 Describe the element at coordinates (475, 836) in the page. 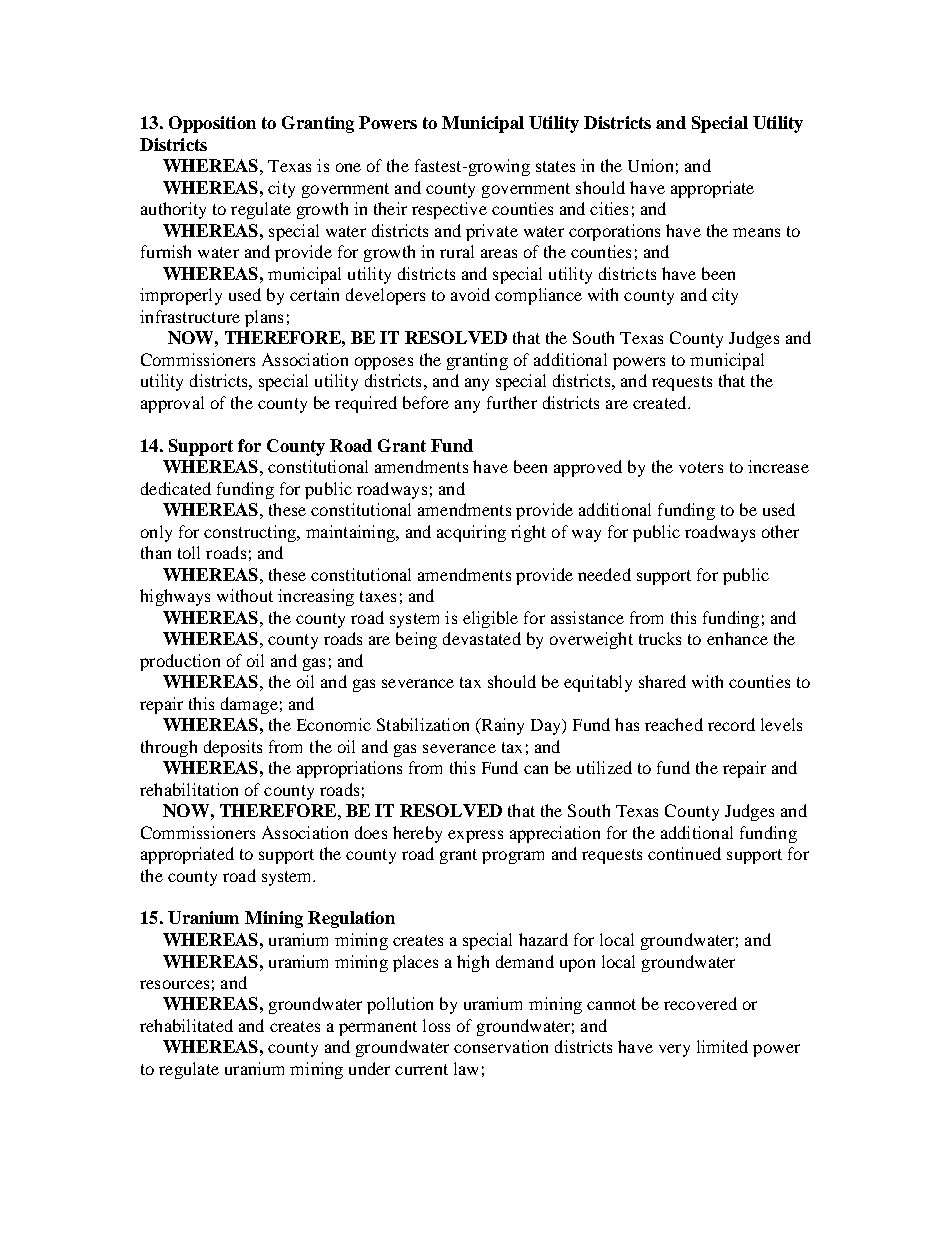

I see `express` at that location.
